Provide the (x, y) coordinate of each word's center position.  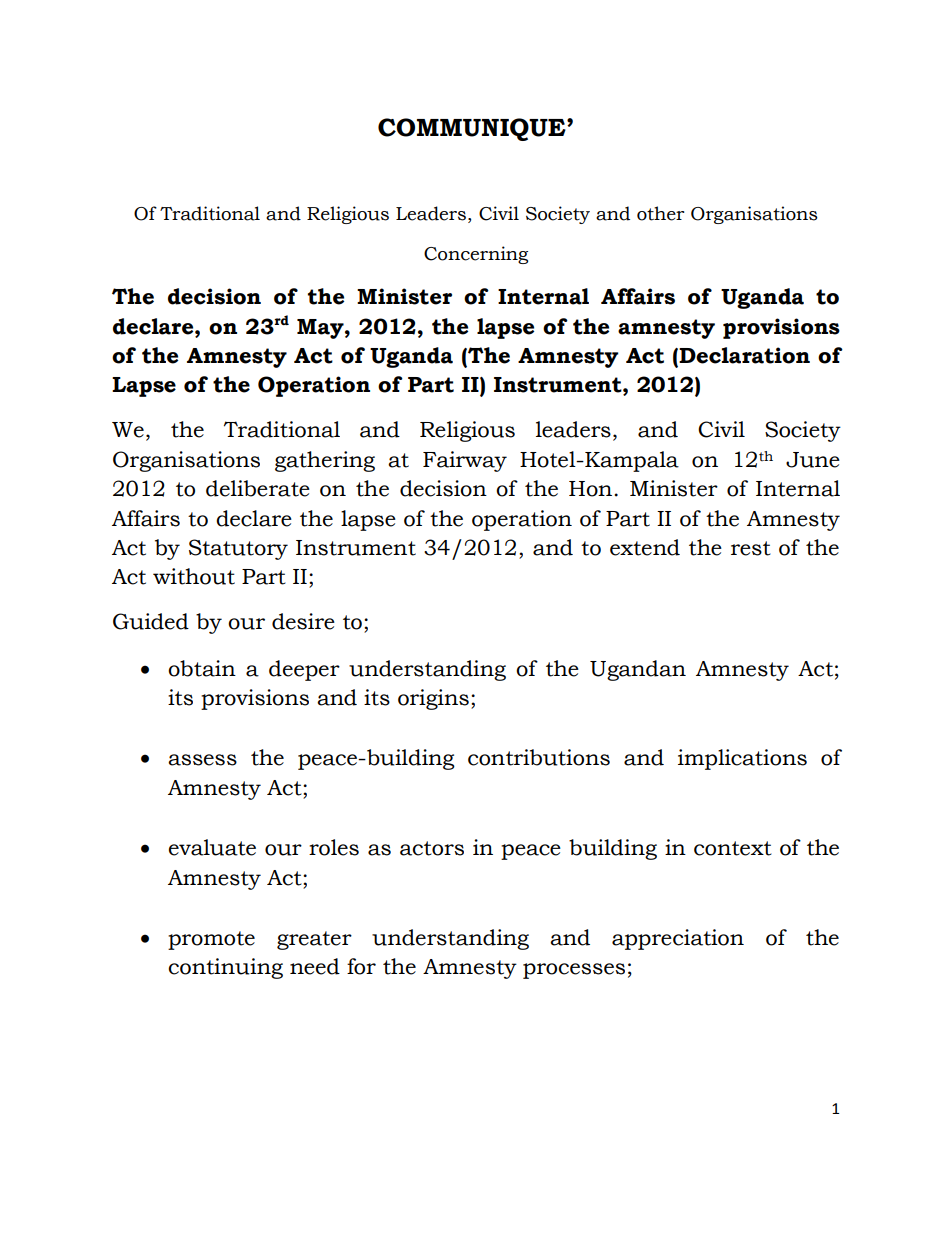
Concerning (476, 255)
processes (574, 971)
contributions (539, 757)
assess (202, 760)
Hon (590, 489)
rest (751, 548)
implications (742, 759)
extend (645, 547)
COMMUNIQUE (473, 129)
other (660, 213)
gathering (325, 461)
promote (211, 940)
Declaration (744, 355)
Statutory (238, 549)
